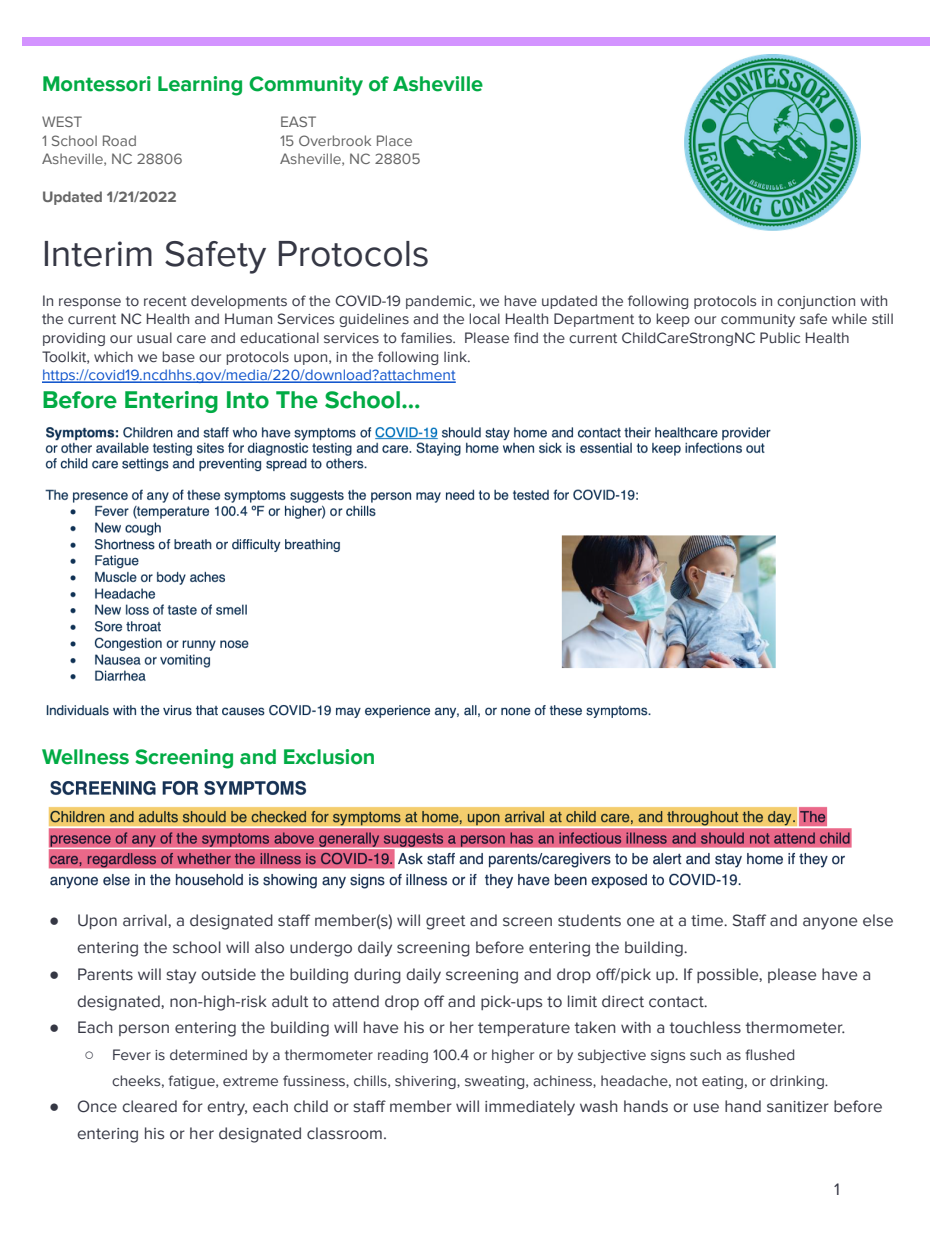 The height and width of the screenshot is (1233, 952). Describe the element at coordinates (119, 140) in the screenshot. I see `Road` at that location.
